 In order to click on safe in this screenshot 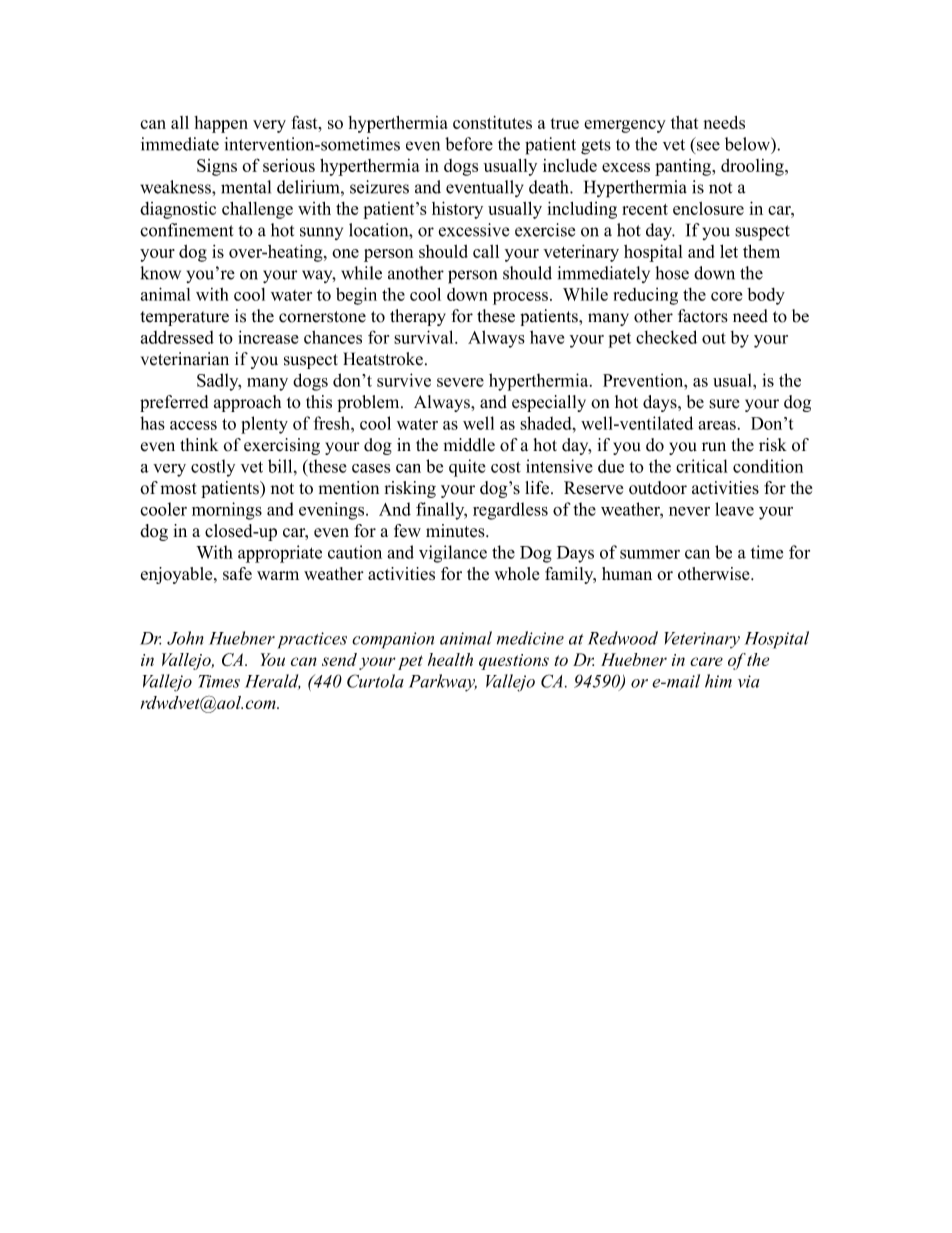, I will do `click(237, 573)`.
